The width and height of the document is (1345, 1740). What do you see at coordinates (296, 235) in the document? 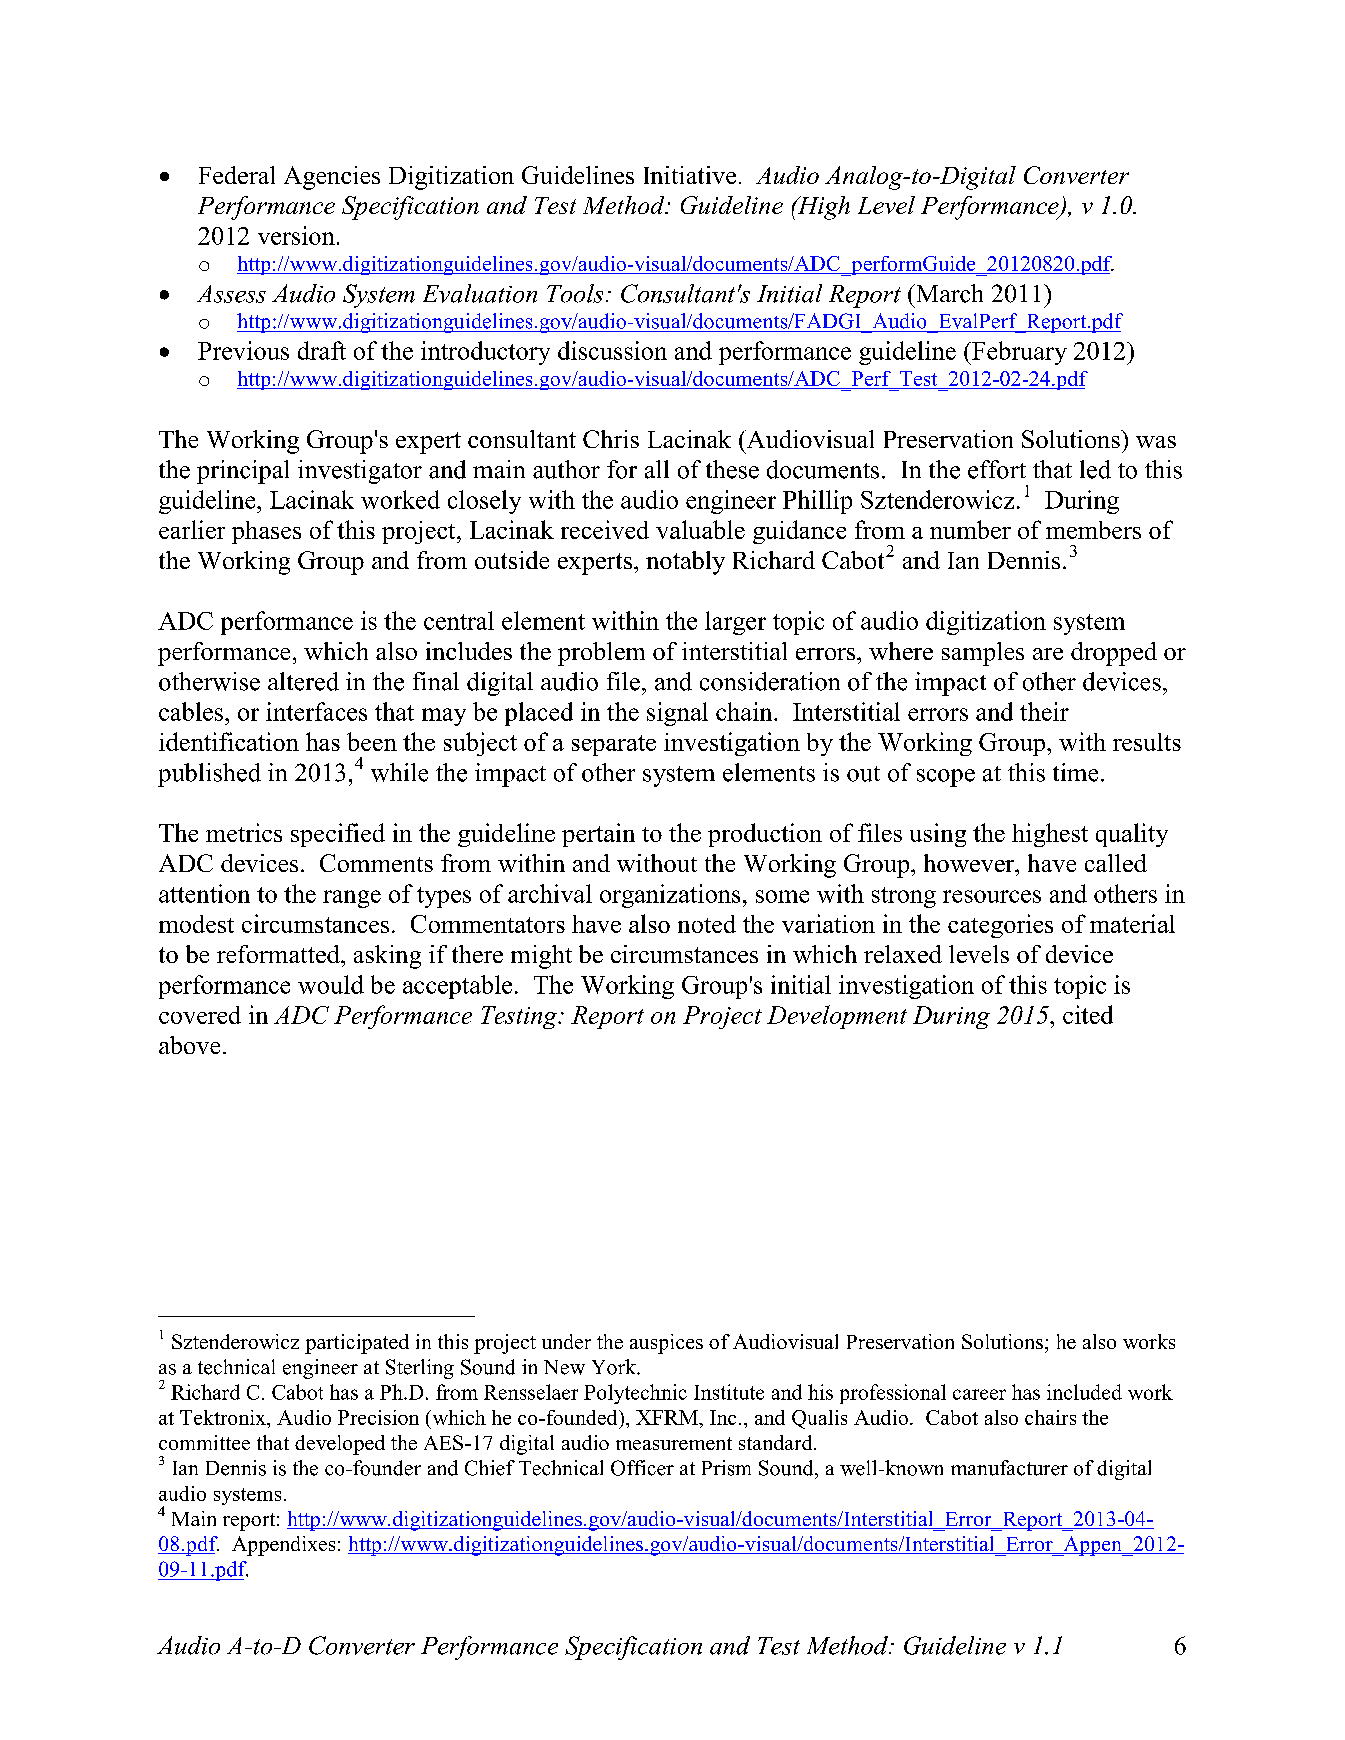
I see `version` at bounding box center [296, 235].
